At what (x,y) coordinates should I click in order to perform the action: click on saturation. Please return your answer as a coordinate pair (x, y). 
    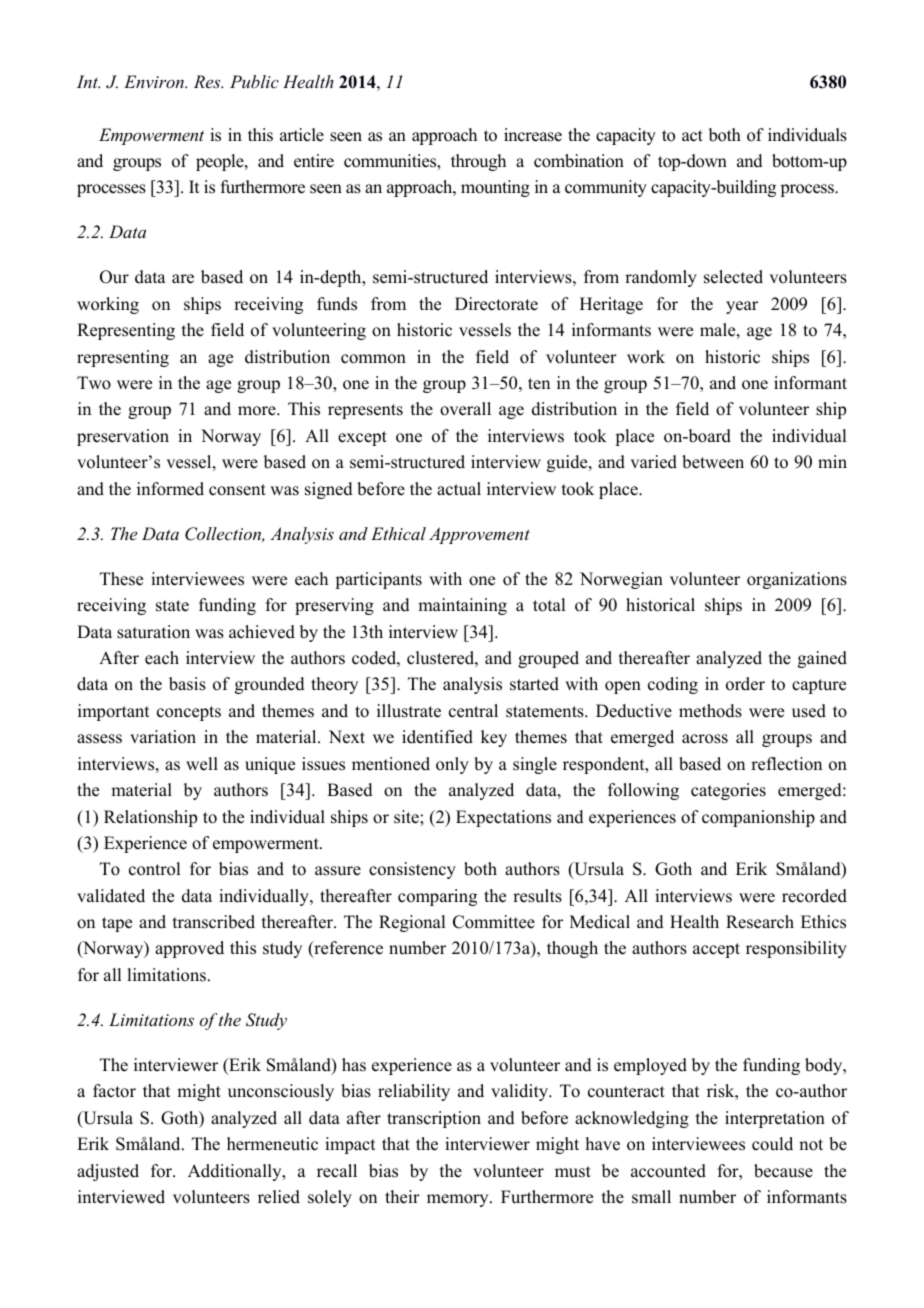
    Looking at the image, I should click on (153, 632).
